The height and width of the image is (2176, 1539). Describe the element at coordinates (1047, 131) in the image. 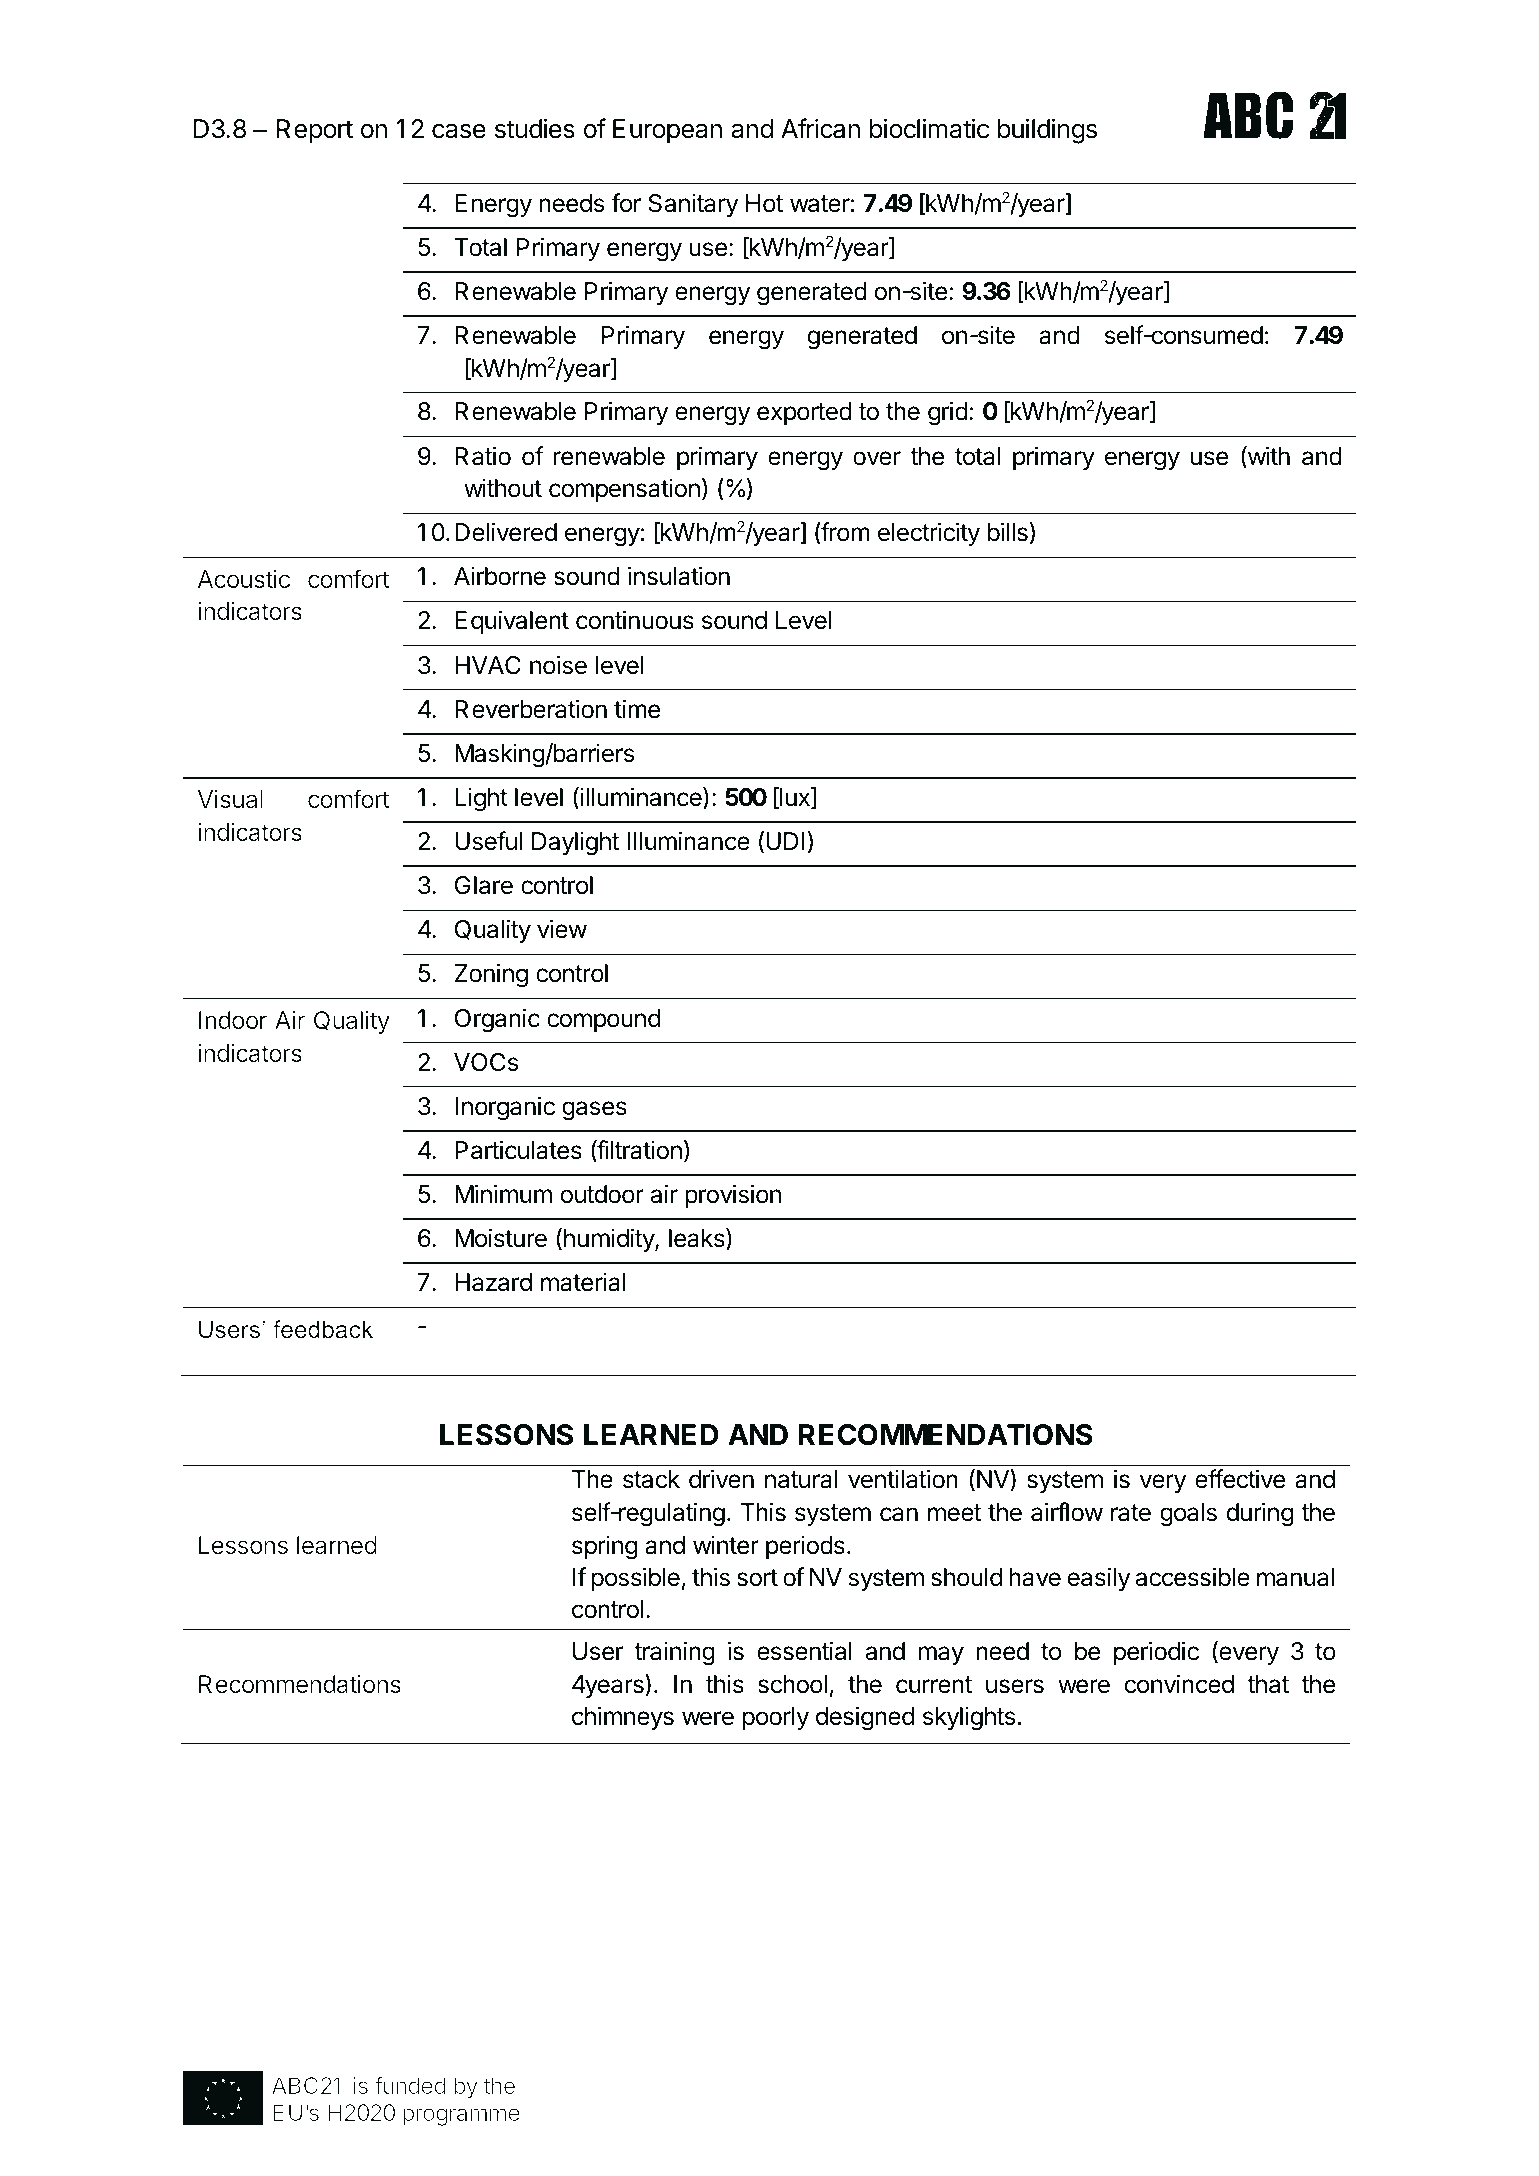

I see `buildings` at that location.
